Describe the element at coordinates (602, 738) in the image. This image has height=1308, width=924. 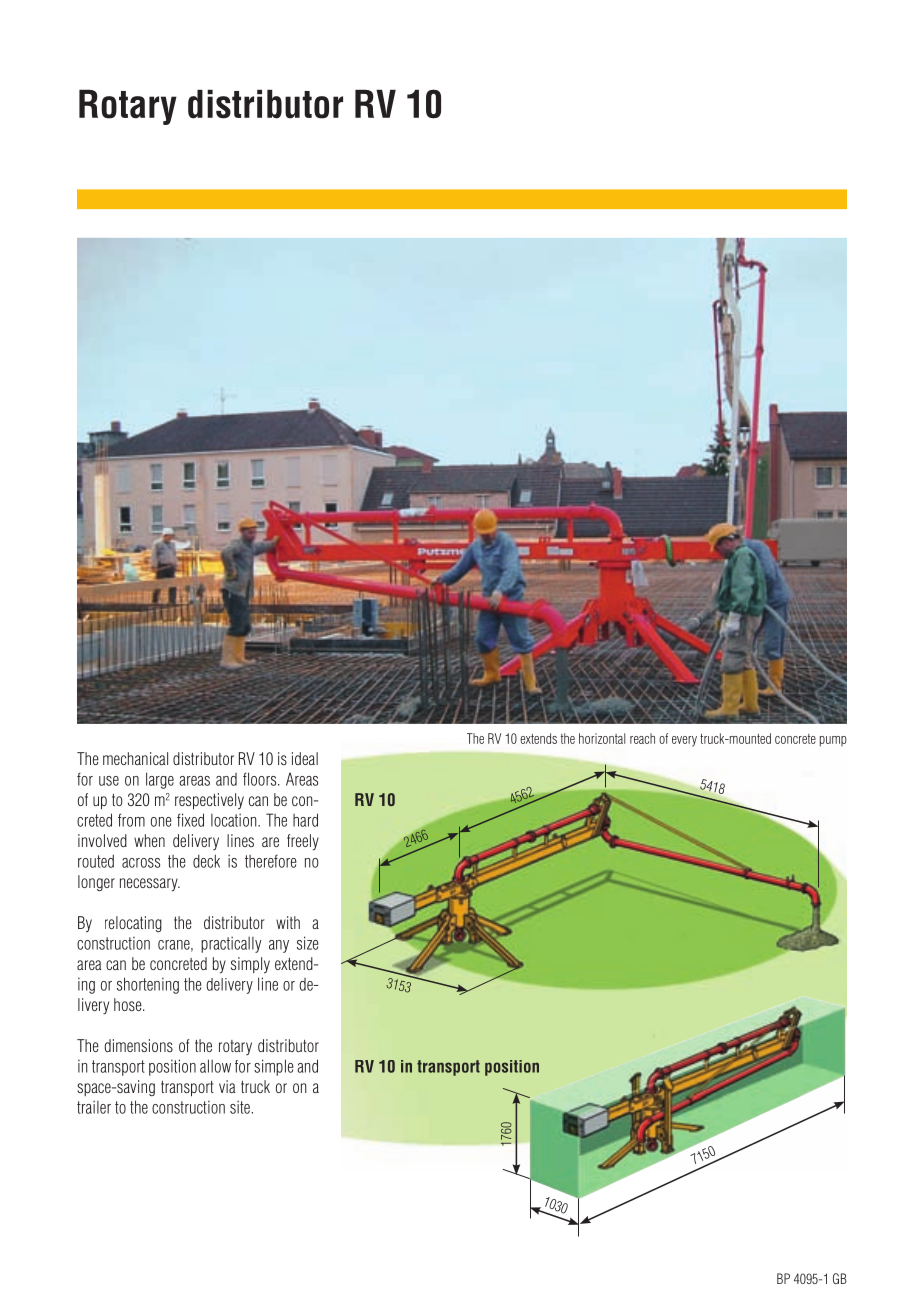
I see `horizontal` at that location.
